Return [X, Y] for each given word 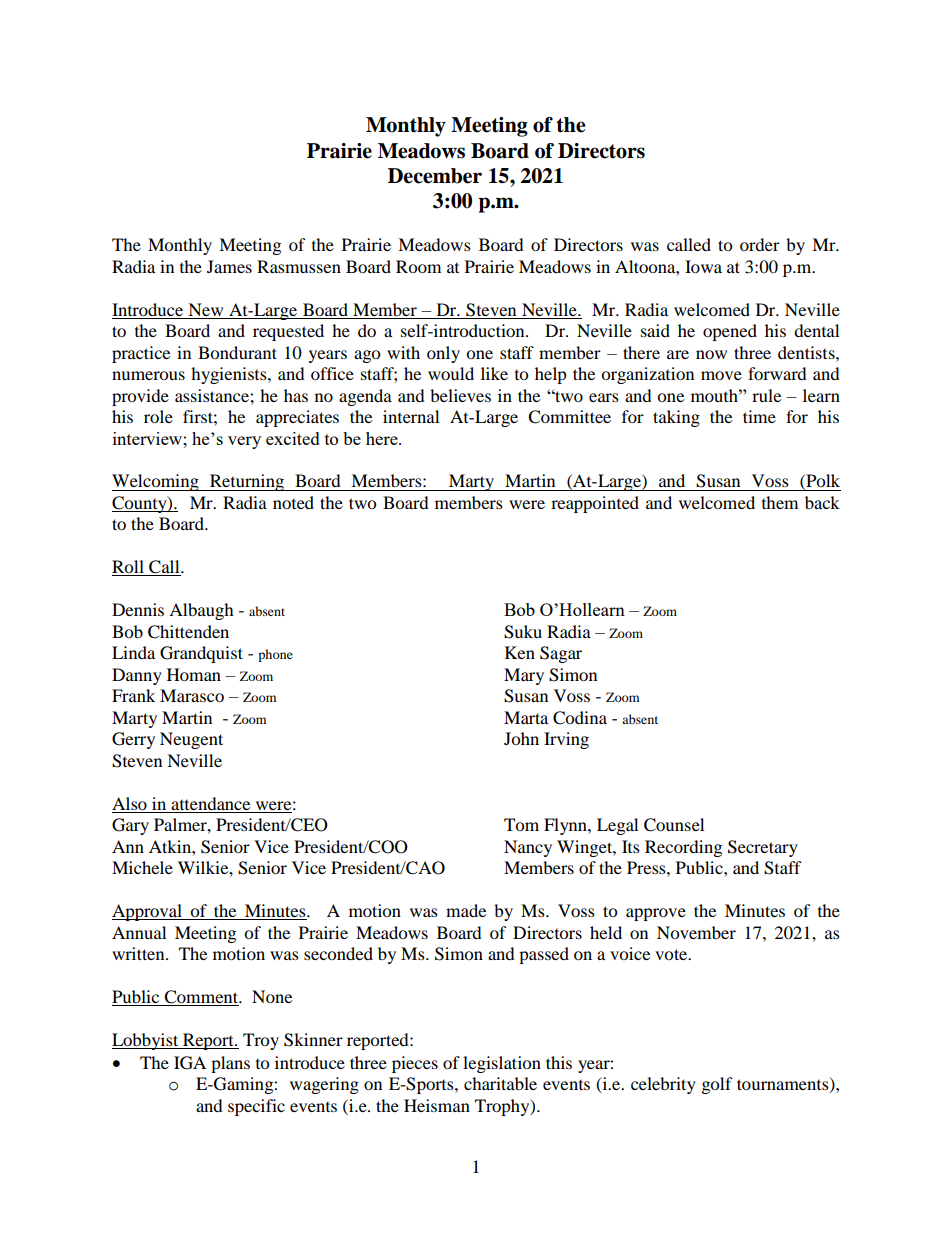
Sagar [561, 654]
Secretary [763, 848]
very [244, 442]
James [229, 266]
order [760, 244]
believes [460, 395]
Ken [520, 652]
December [435, 176]
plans [230, 1064]
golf [717, 1085]
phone [275, 655]
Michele [142, 867]
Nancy [528, 848]
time [759, 416]
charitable [500, 1083]
